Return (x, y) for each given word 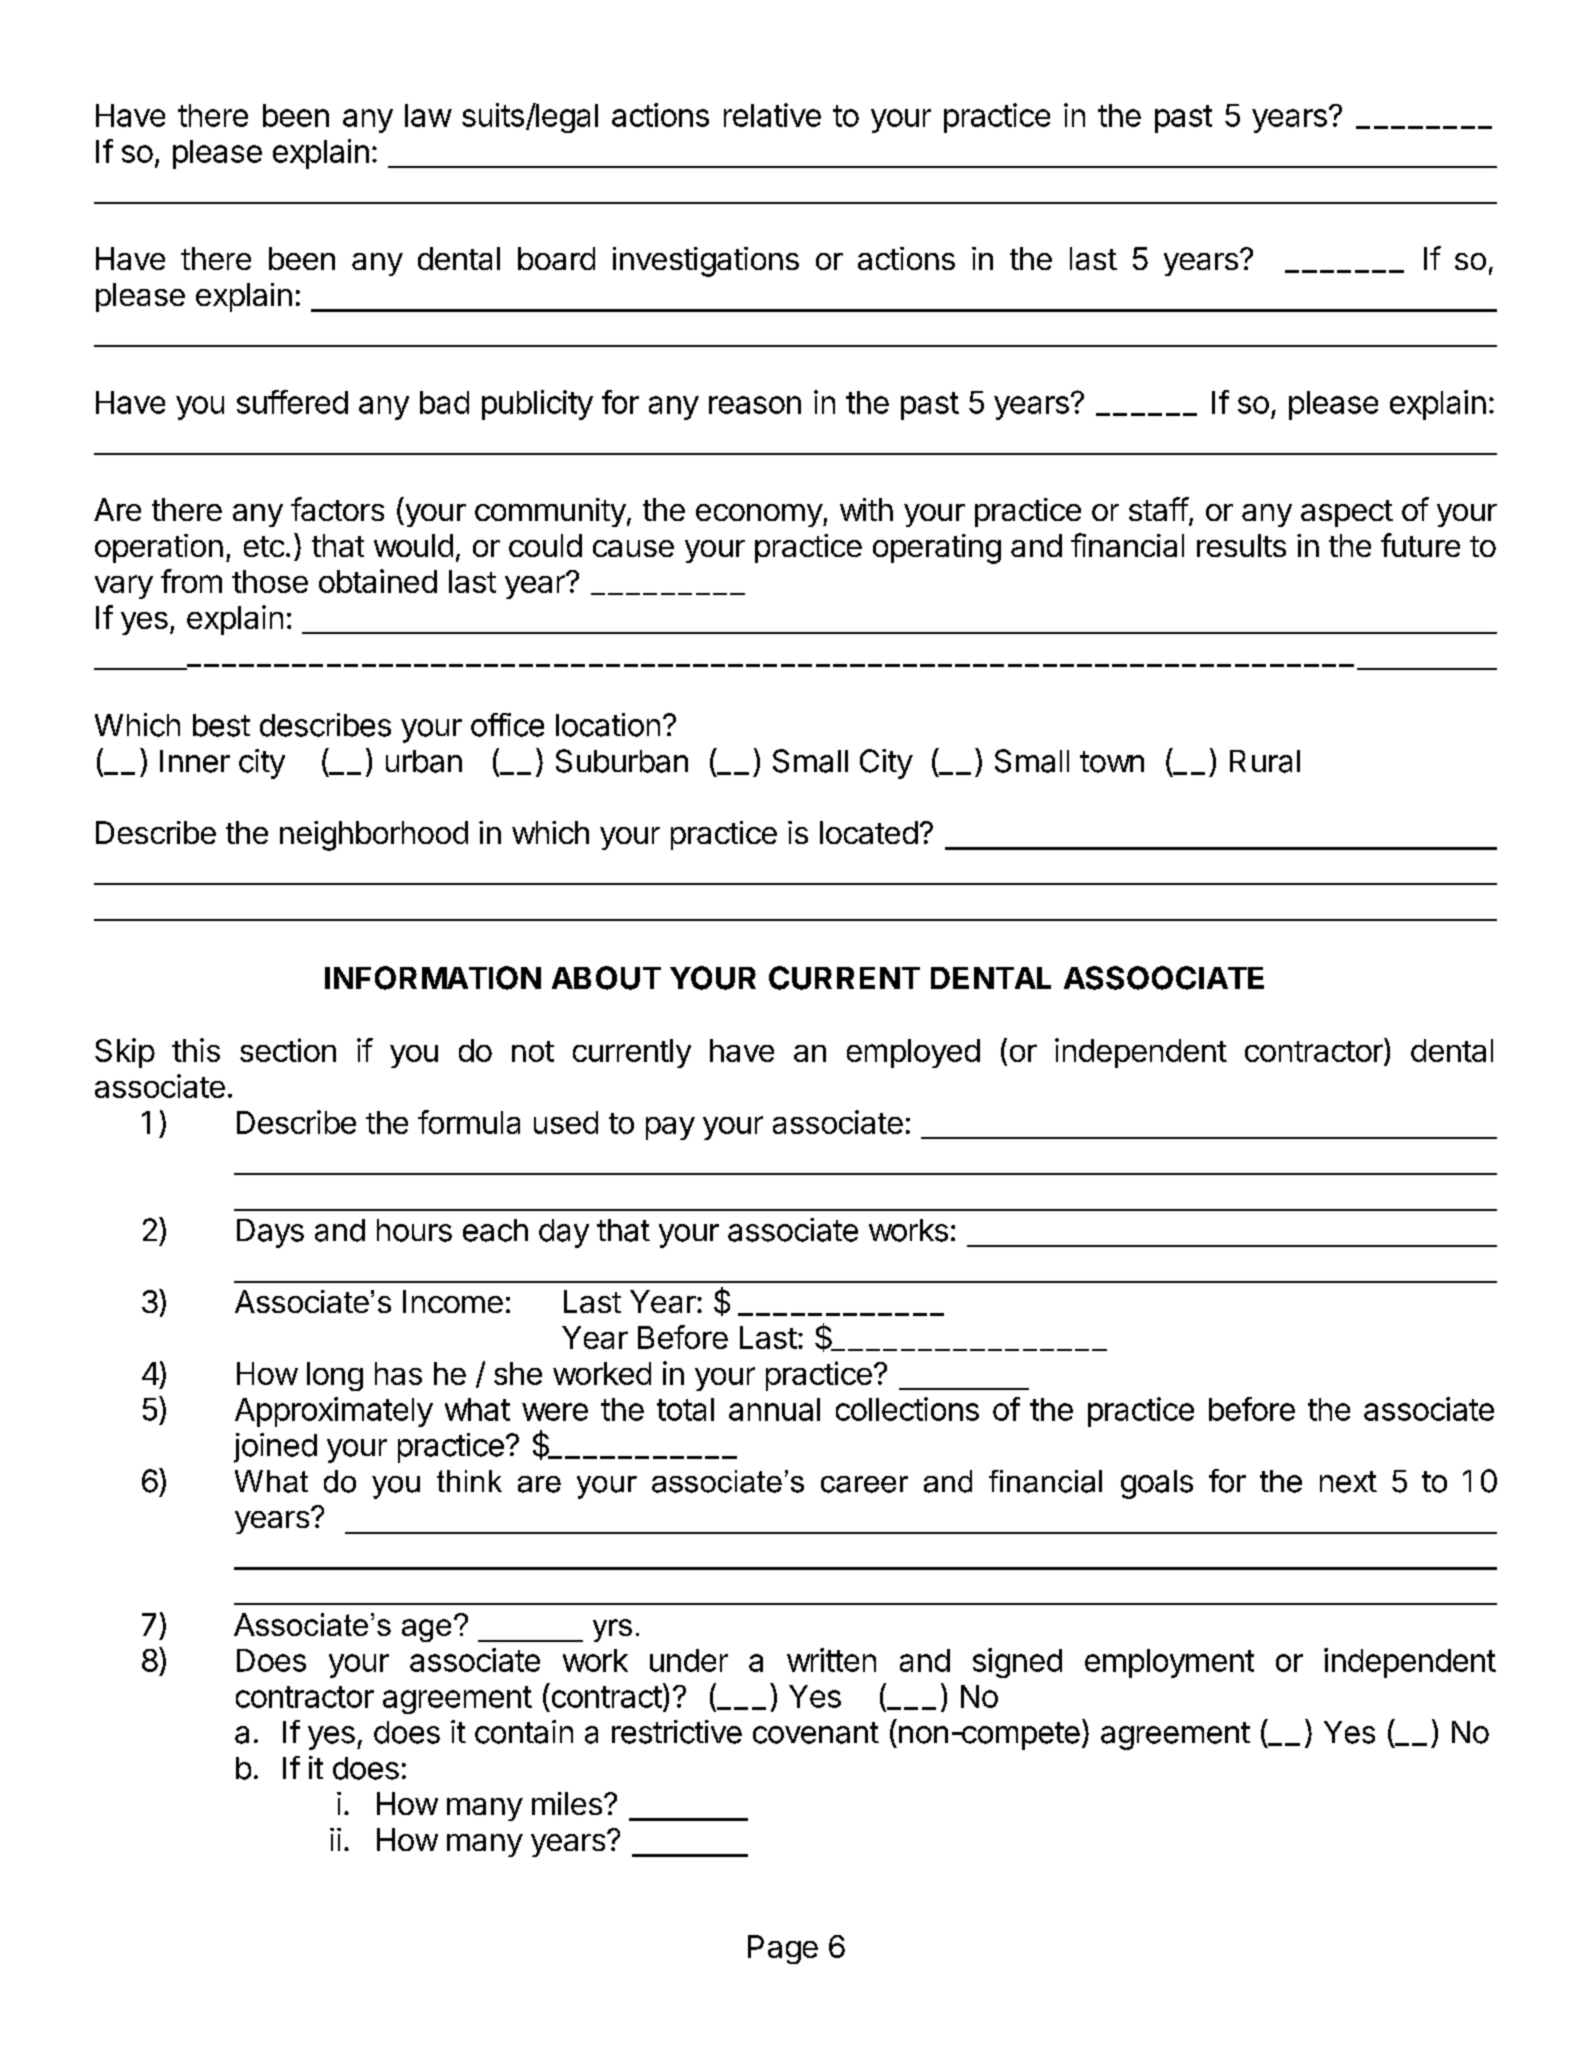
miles (567, 1803)
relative (772, 115)
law (428, 115)
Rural (1265, 761)
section (288, 1050)
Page (783, 1949)
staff (1159, 509)
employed (913, 1053)
